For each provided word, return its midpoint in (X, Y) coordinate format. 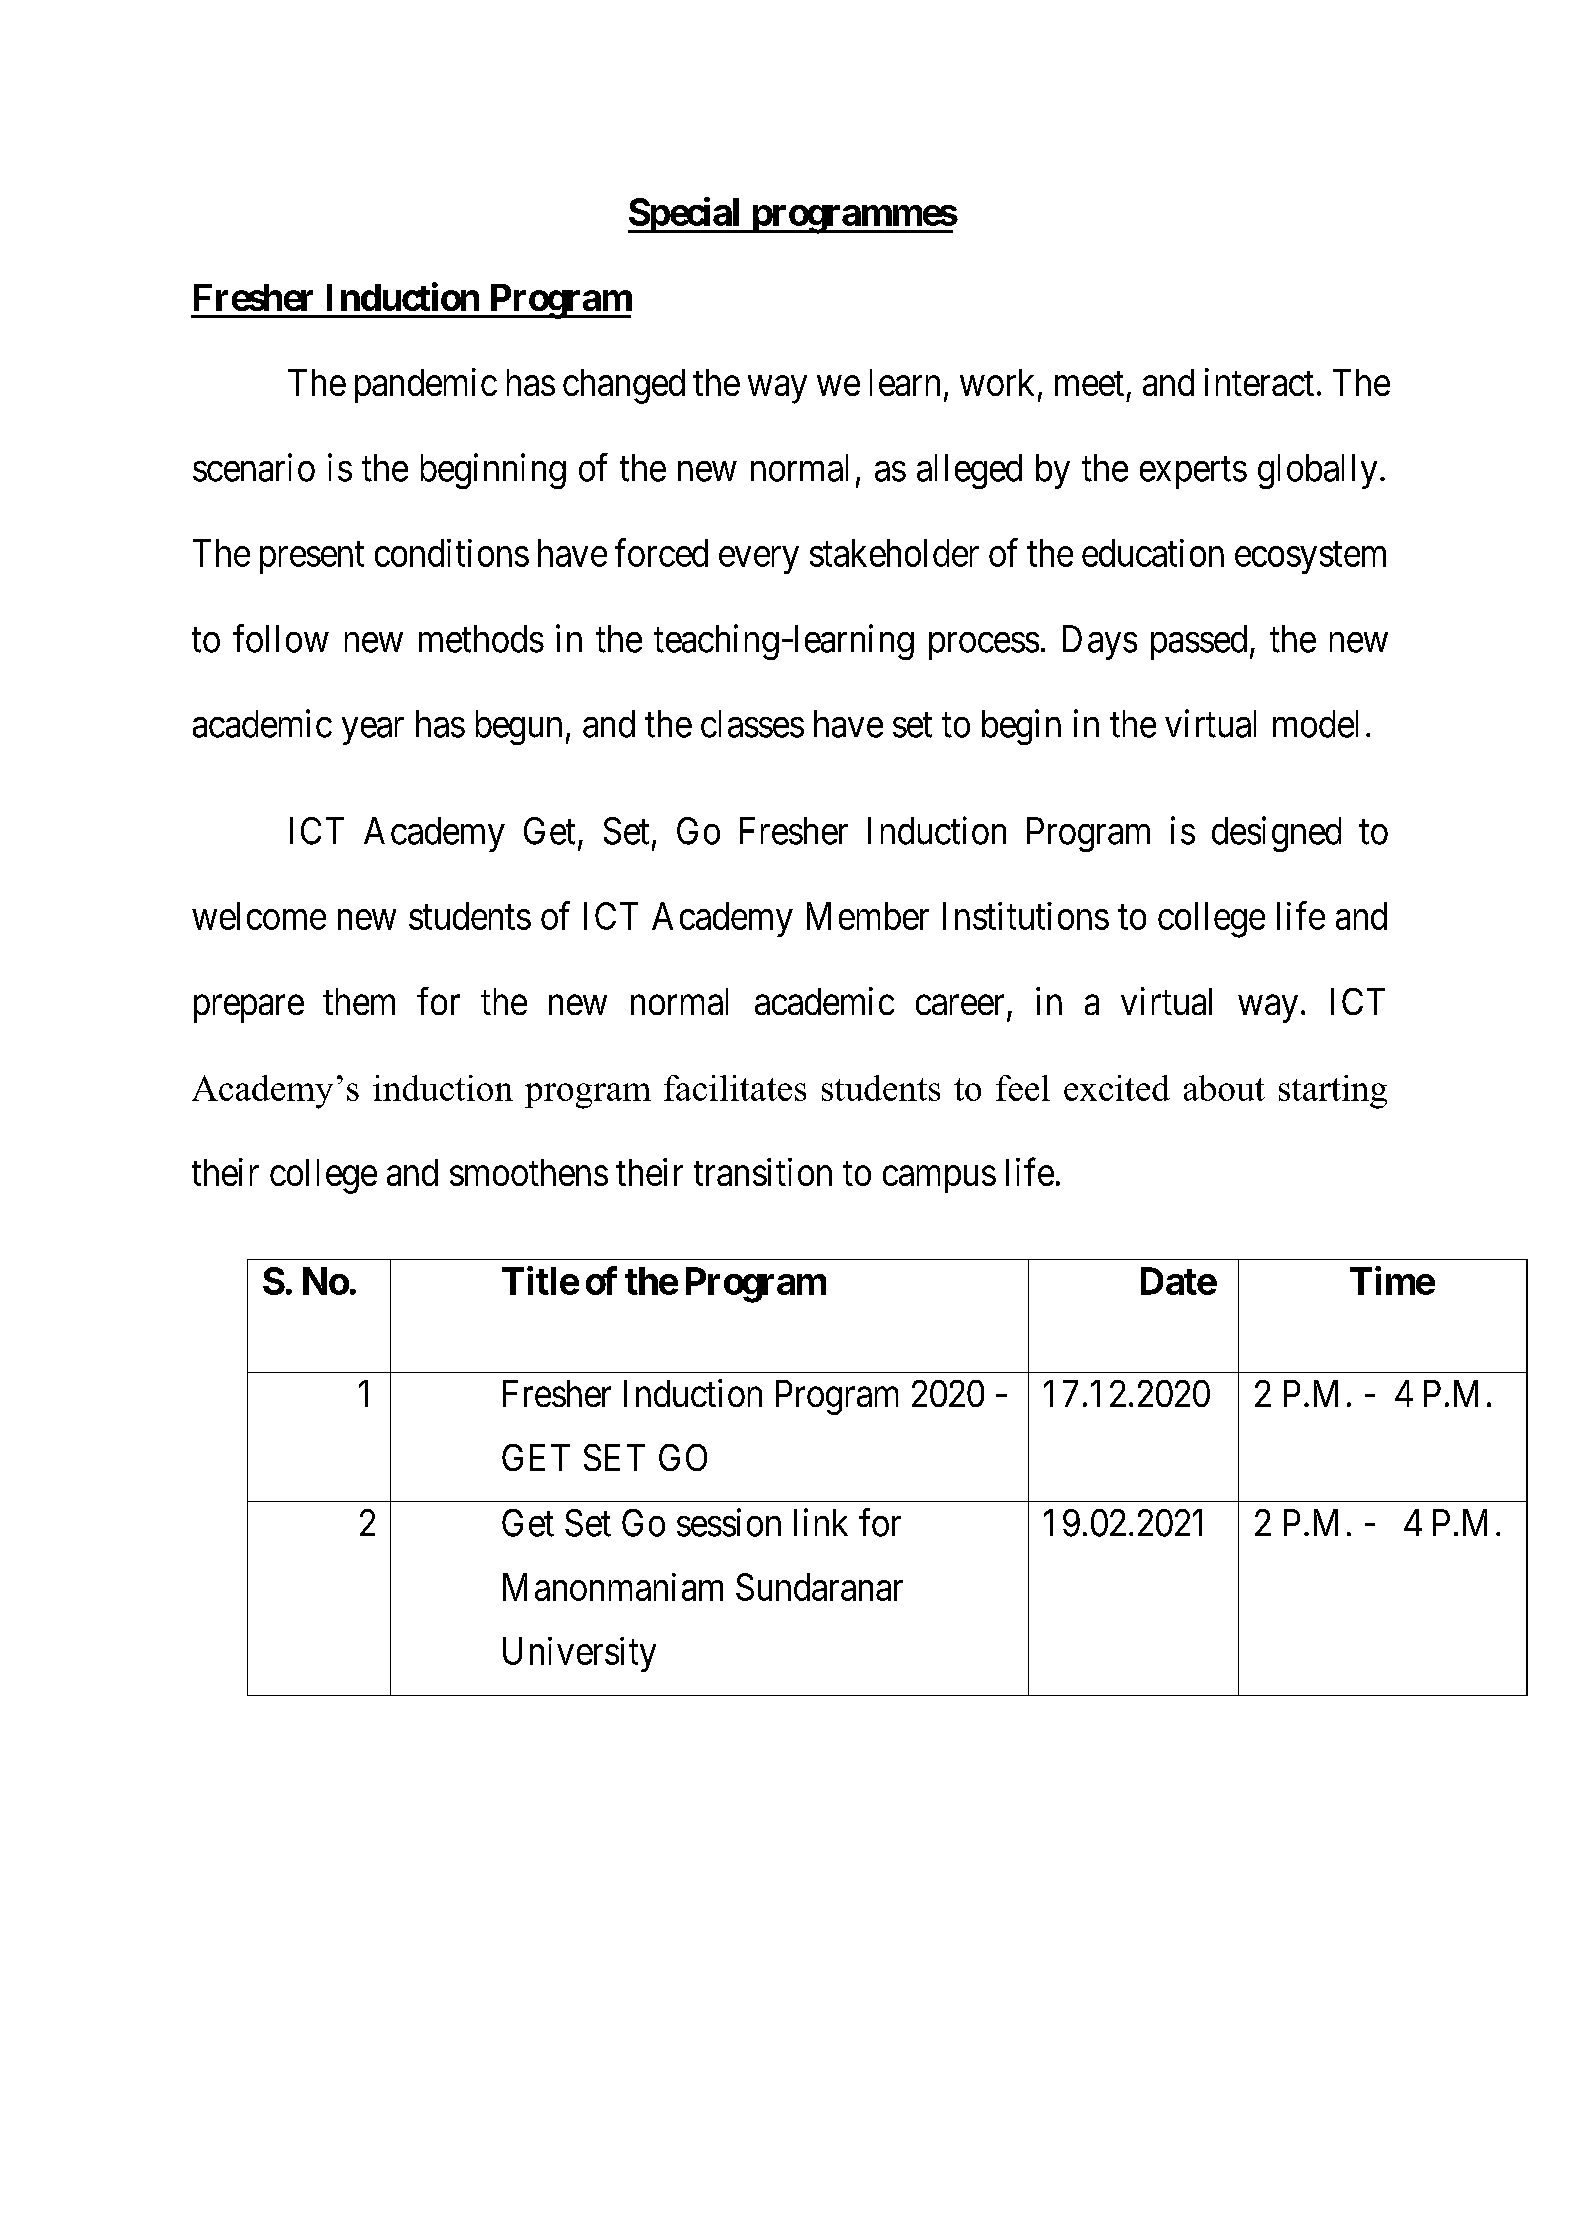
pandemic (426, 385)
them (359, 1001)
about (1224, 1088)
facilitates (735, 1088)
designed (1276, 834)
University (579, 1654)
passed (1199, 642)
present (312, 558)
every (759, 560)
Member (868, 916)
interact (1259, 382)
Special (685, 215)
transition (763, 1172)
